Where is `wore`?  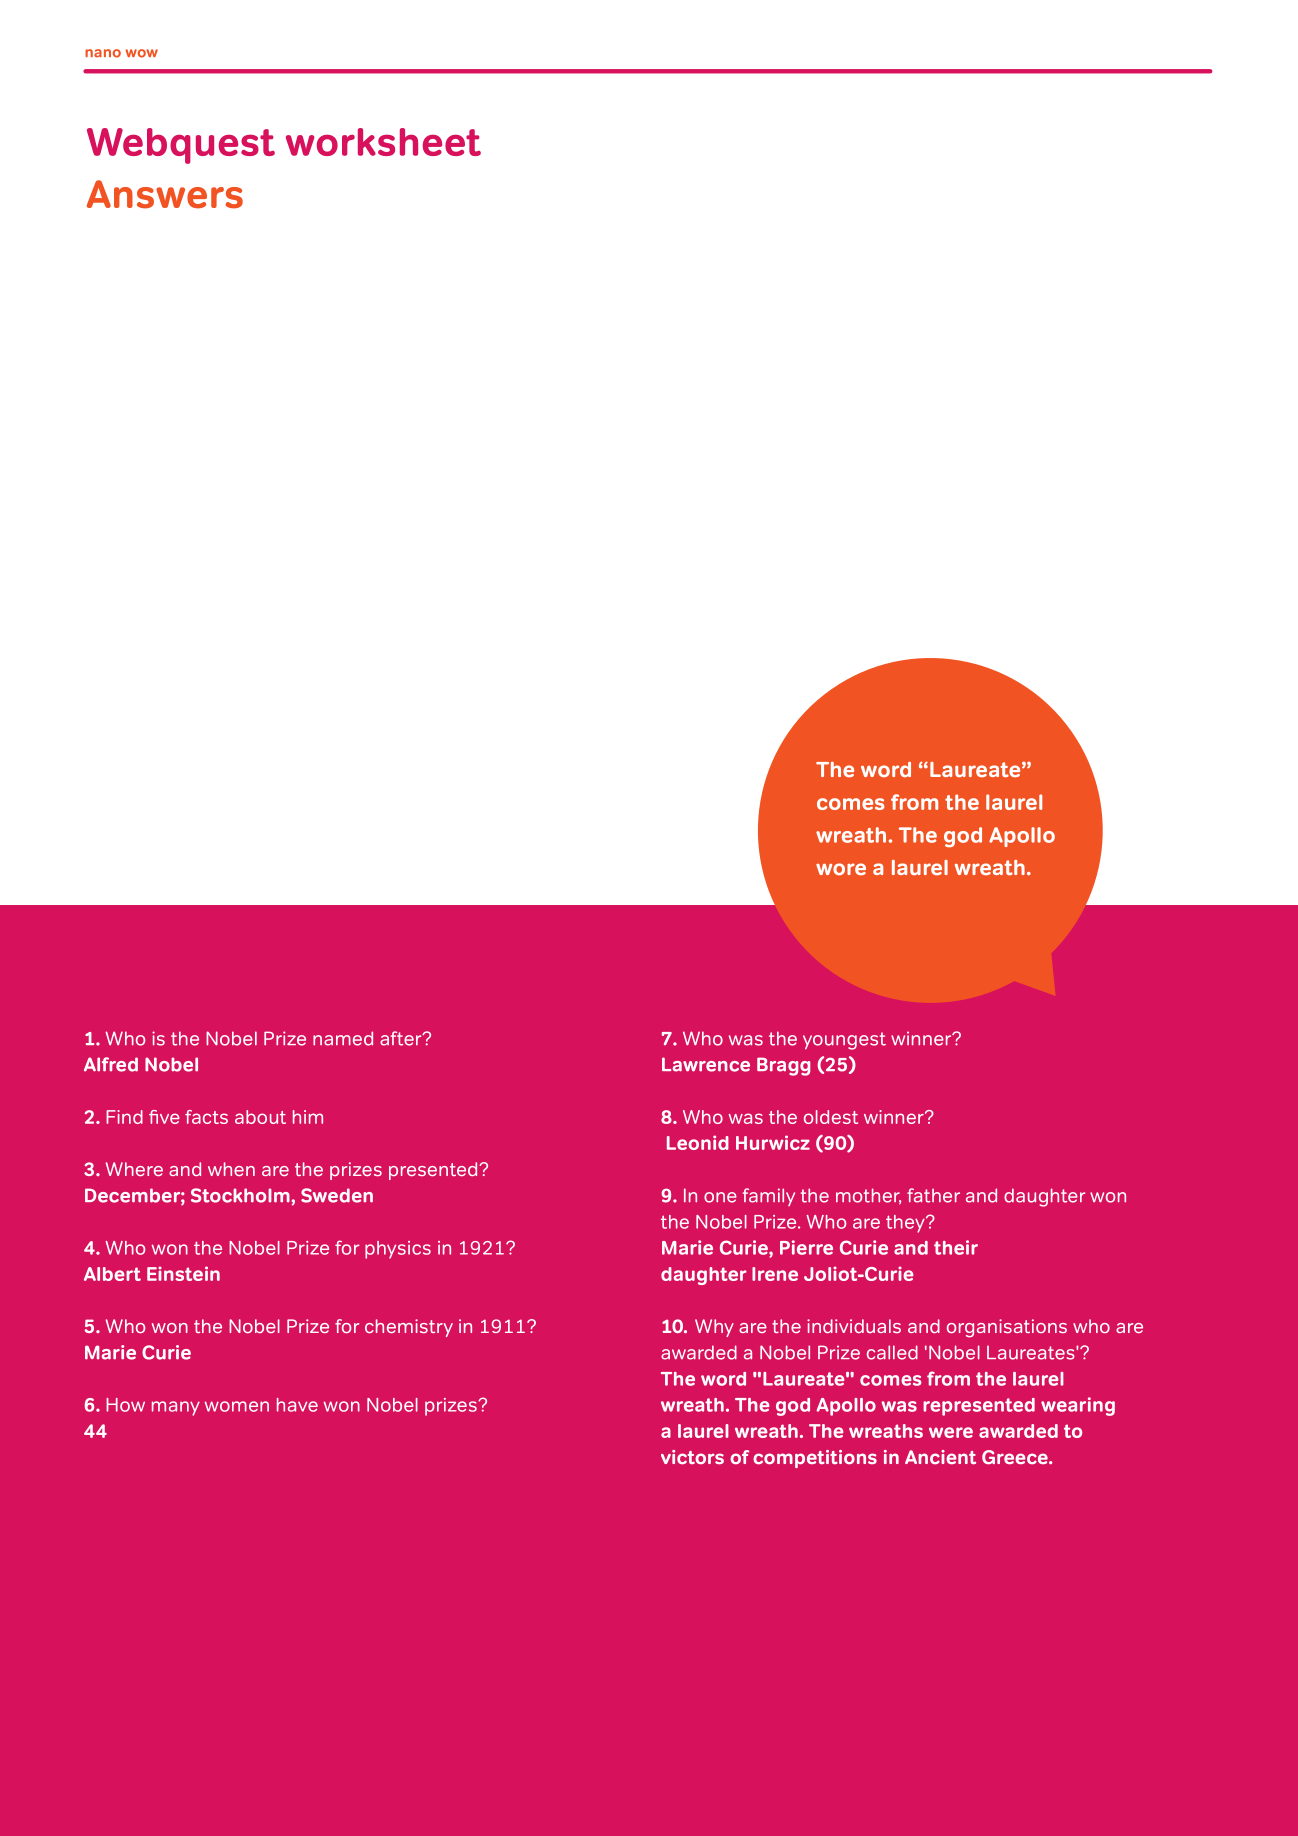 wore is located at coordinates (841, 869).
